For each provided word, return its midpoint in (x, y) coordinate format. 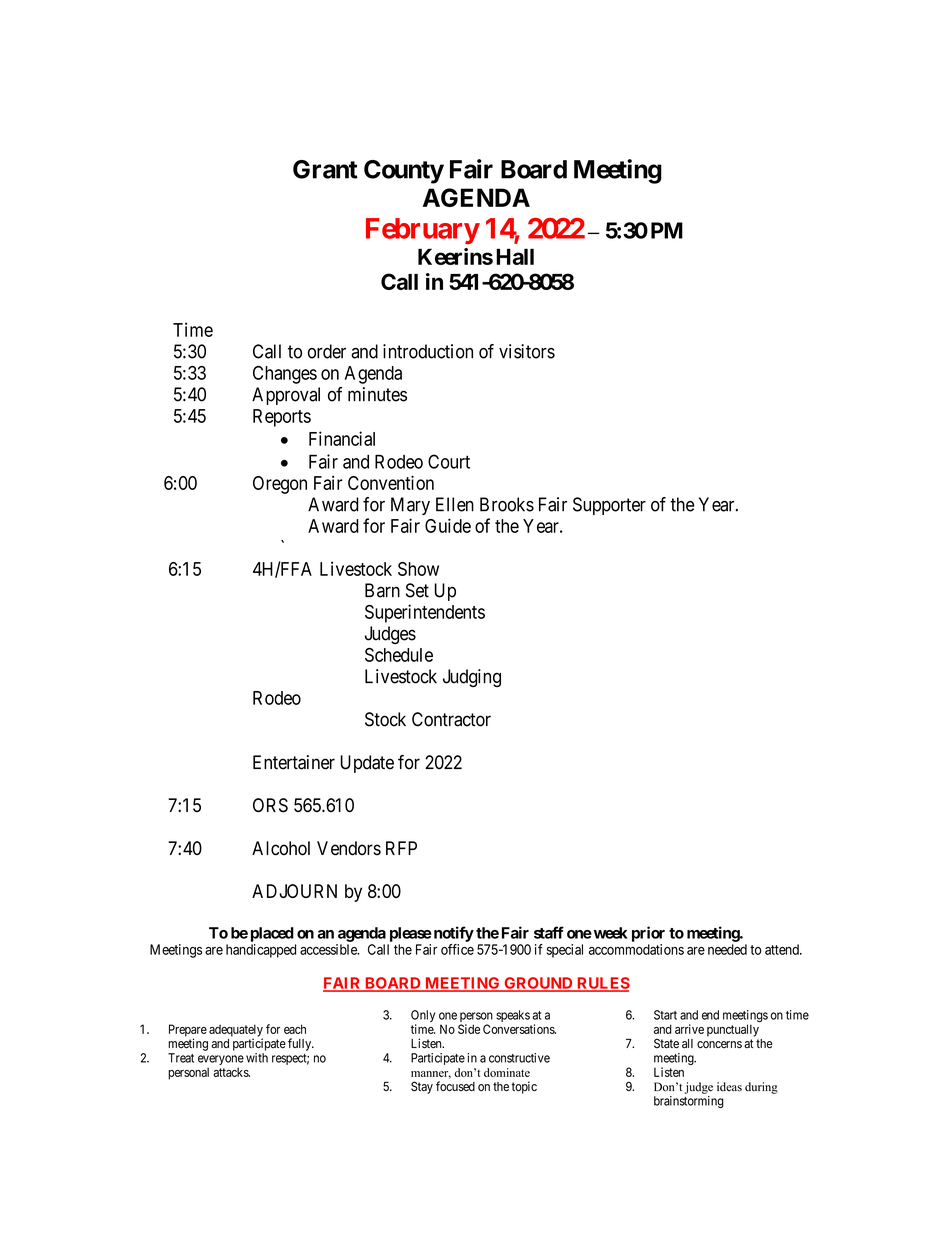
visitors (527, 351)
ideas (729, 1087)
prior (648, 934)
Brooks (507, 504)
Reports (282, 418)
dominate (507, 1072)
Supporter (609, 506)
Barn (382, 590)
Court (449, 461)
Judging (472, 678)
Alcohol (281, 848)
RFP (401, 848)
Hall (515, 257)
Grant (325, 169)
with (257, 1058)
